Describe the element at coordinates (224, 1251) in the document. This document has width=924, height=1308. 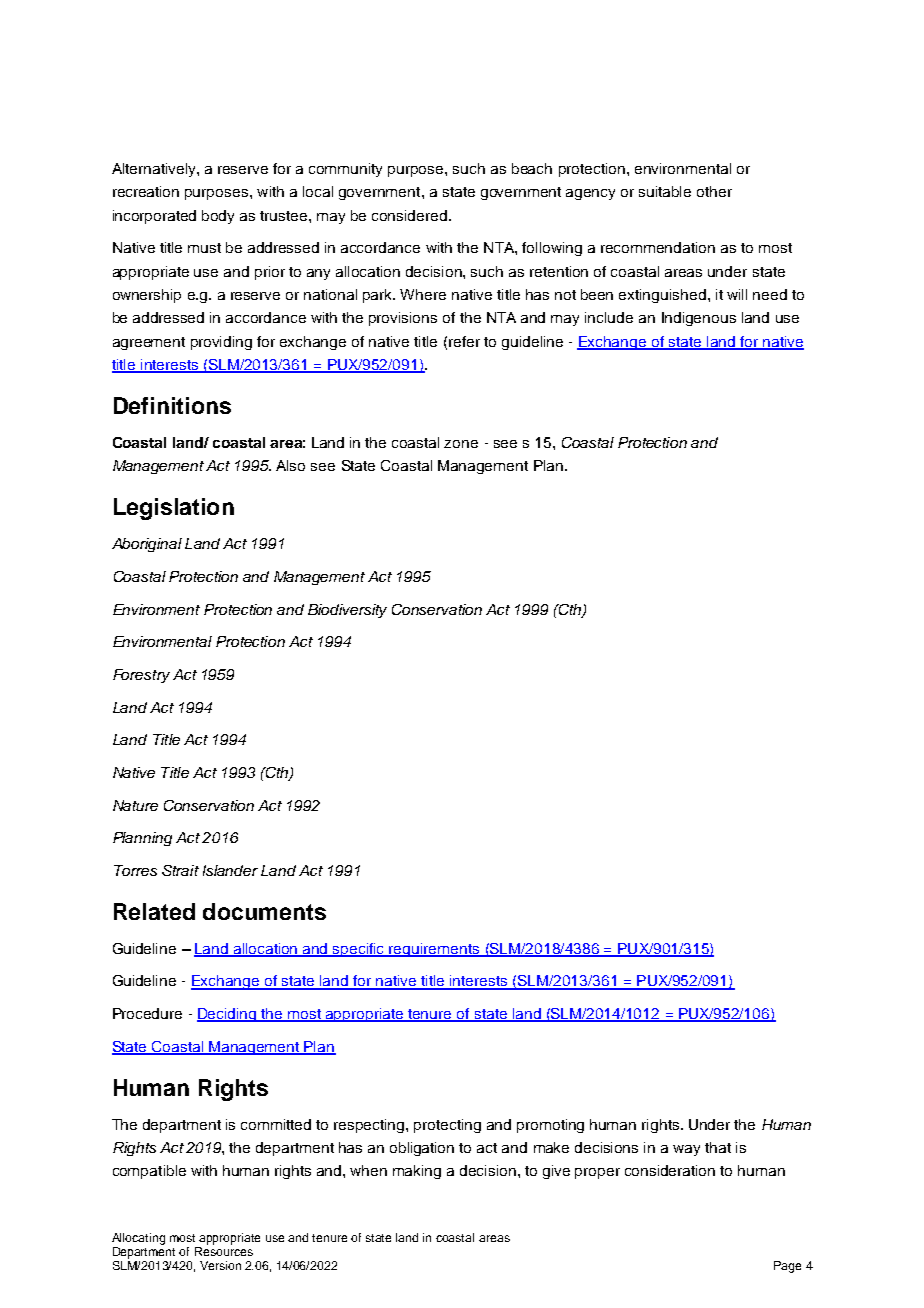
I see `Resources` at that location.
